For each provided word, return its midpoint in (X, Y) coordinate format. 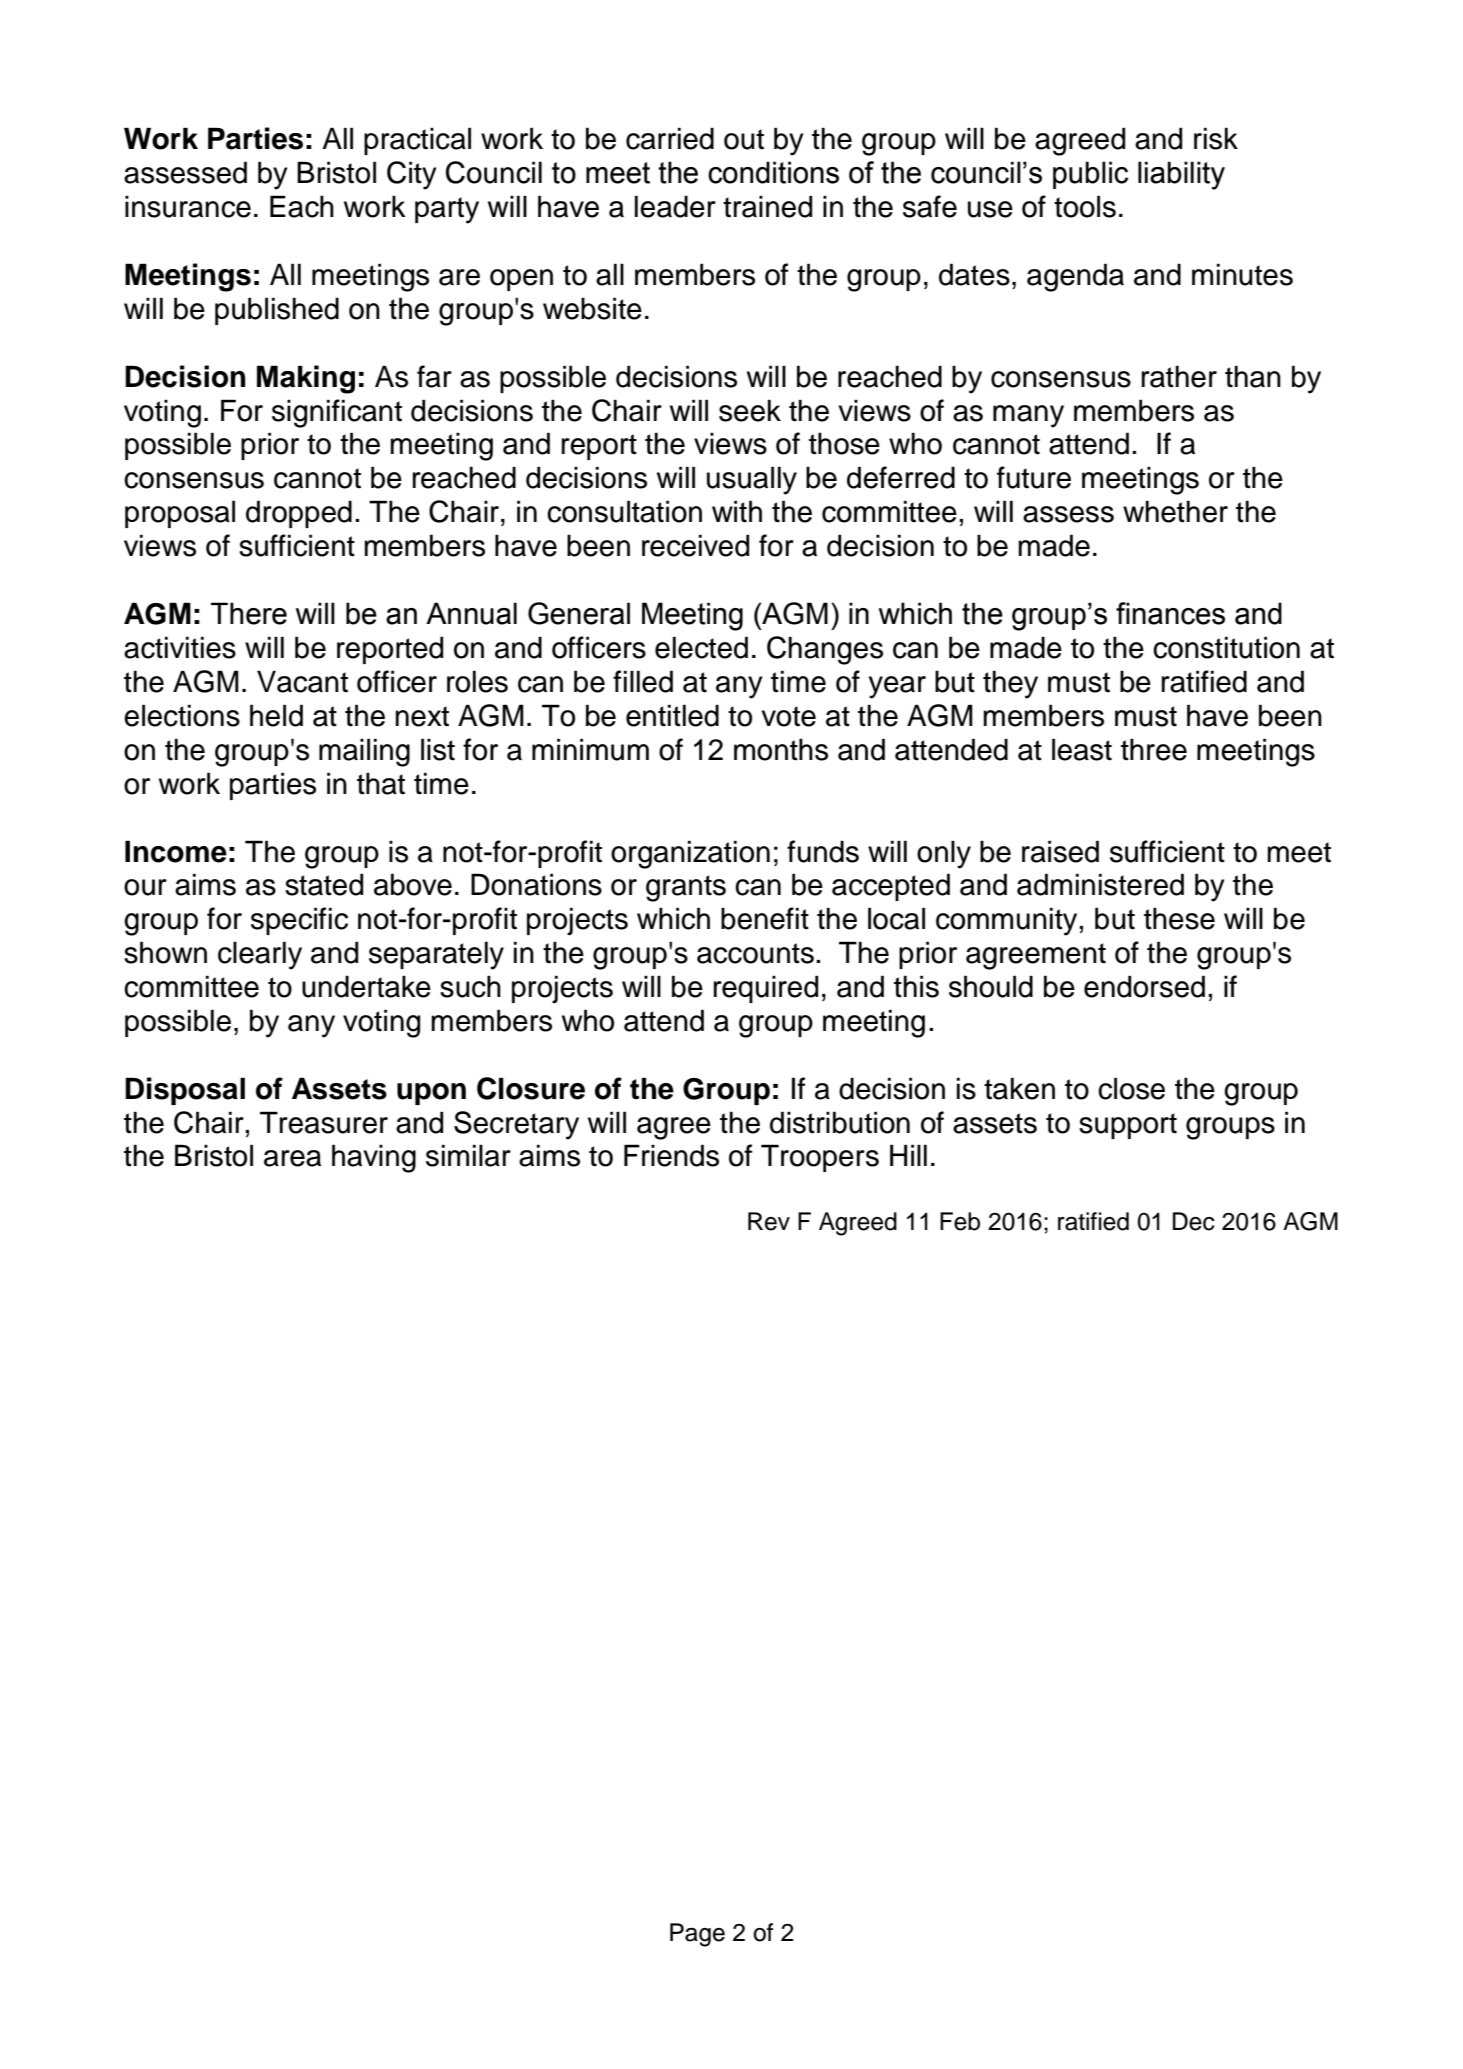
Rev (769, 1221)
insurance (188, 206)
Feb (960, 1221)
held (276, 715)
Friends (671, 1155)
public (1090, 175)
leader (675, 206)
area (292, 1158)
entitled (672, 715)
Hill (908, 1155)
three (1154, 749)
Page (697, 1935)
